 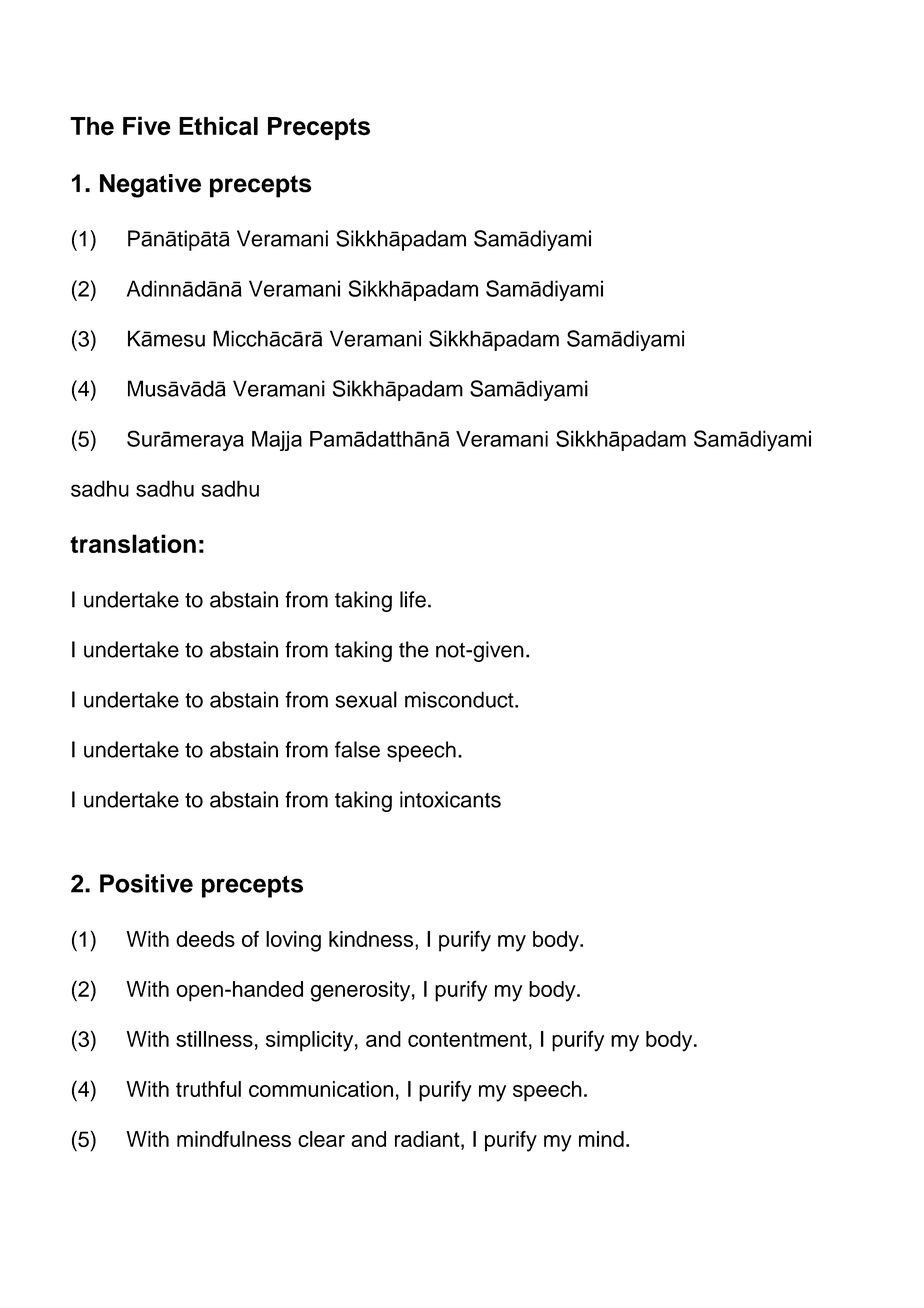 I want to click on truthful, so click(x=208, y=1089).
